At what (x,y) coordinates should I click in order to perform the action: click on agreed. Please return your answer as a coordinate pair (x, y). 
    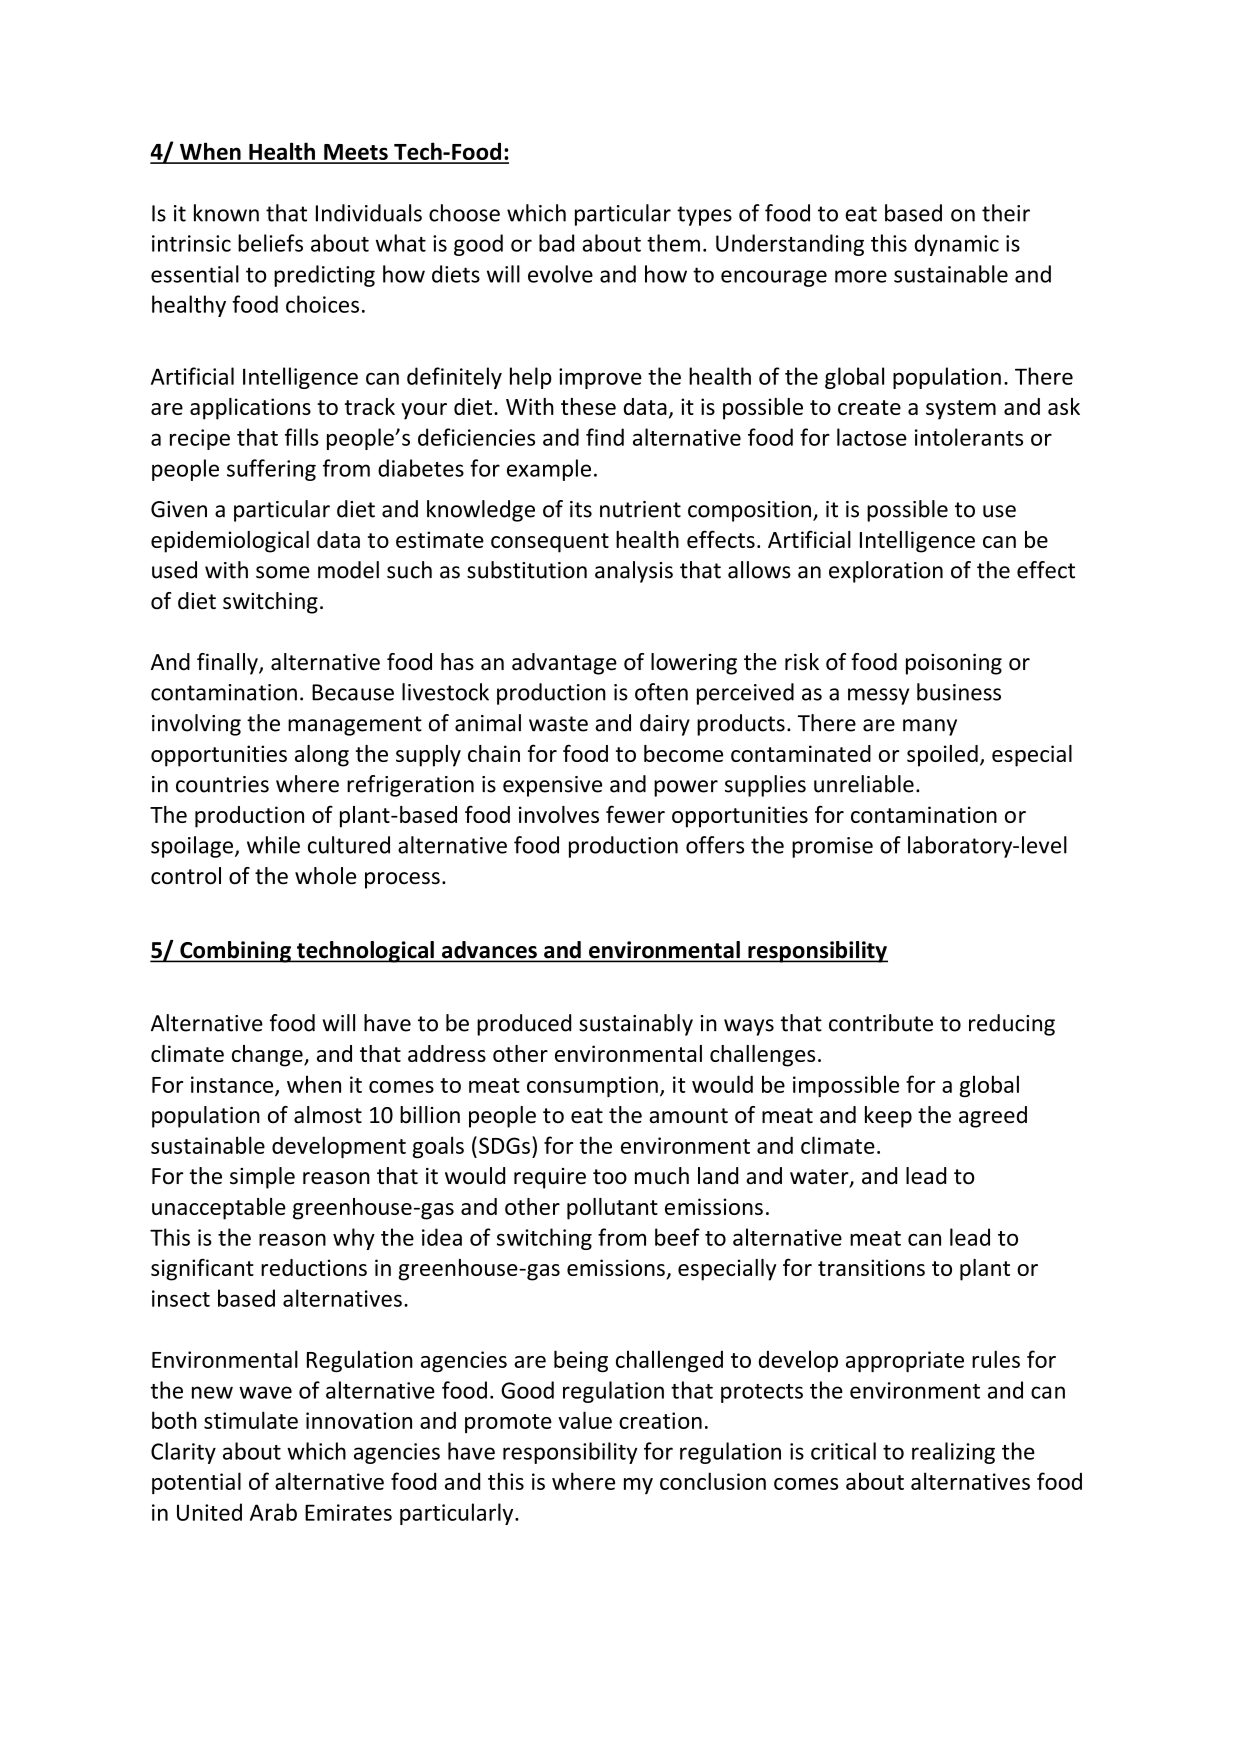
    Looking at the image, I should click on (993, 1117).
